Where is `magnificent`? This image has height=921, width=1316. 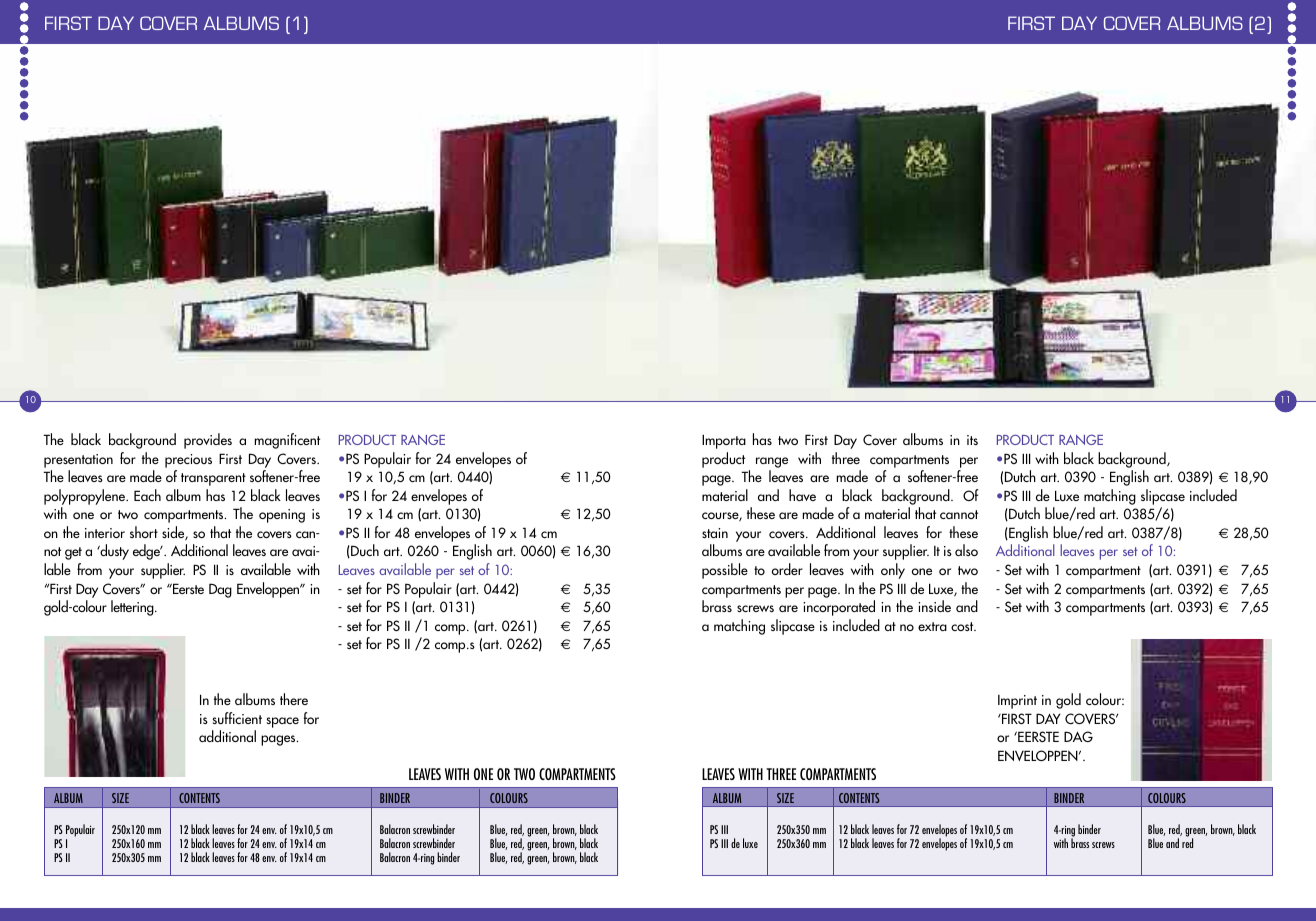
magnificent is located at coordinates (287, 441).
